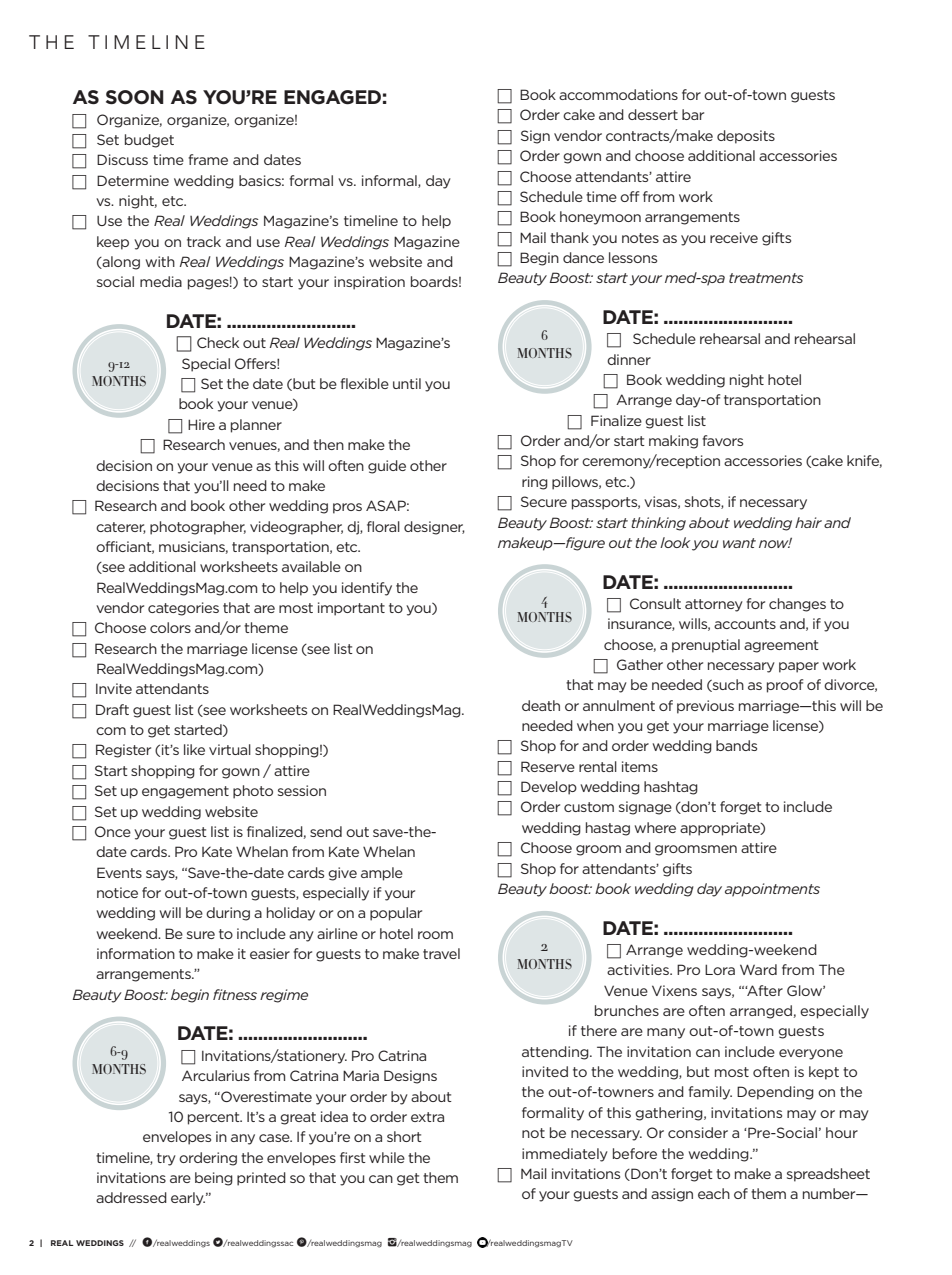 Image resolution: width=952 pixels, height=1275 pixels. I want to click on accommodations, so click(618, 94).
